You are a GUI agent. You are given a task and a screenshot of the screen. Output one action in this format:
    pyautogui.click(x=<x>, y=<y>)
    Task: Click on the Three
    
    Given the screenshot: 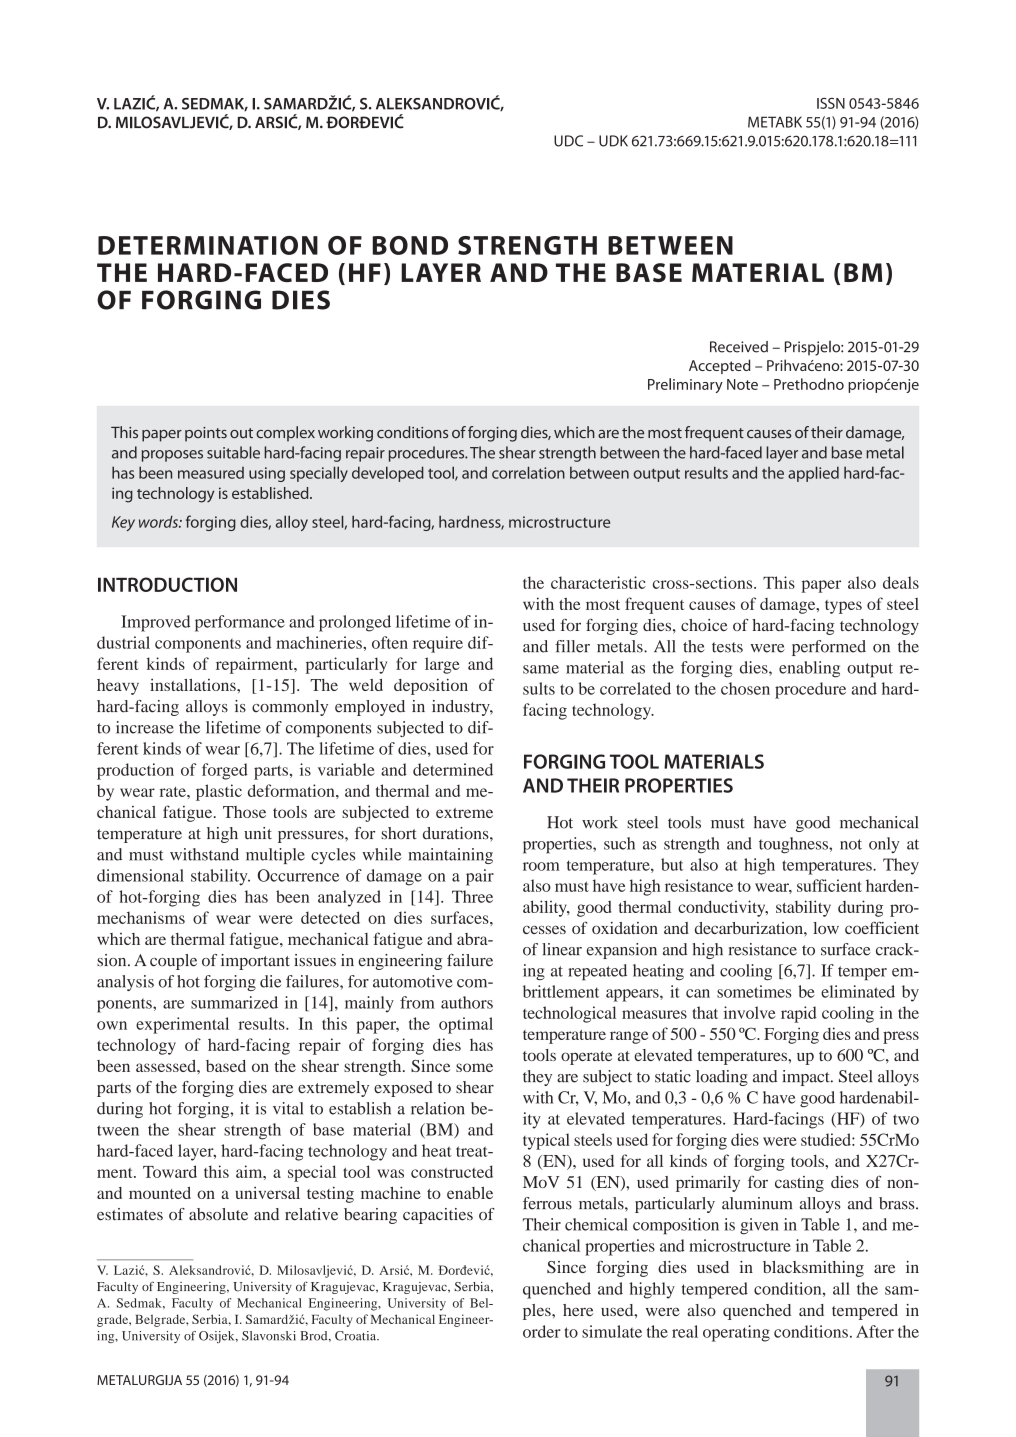 What is the action you would take?
    pyautogui.click(x=472, y=896)
